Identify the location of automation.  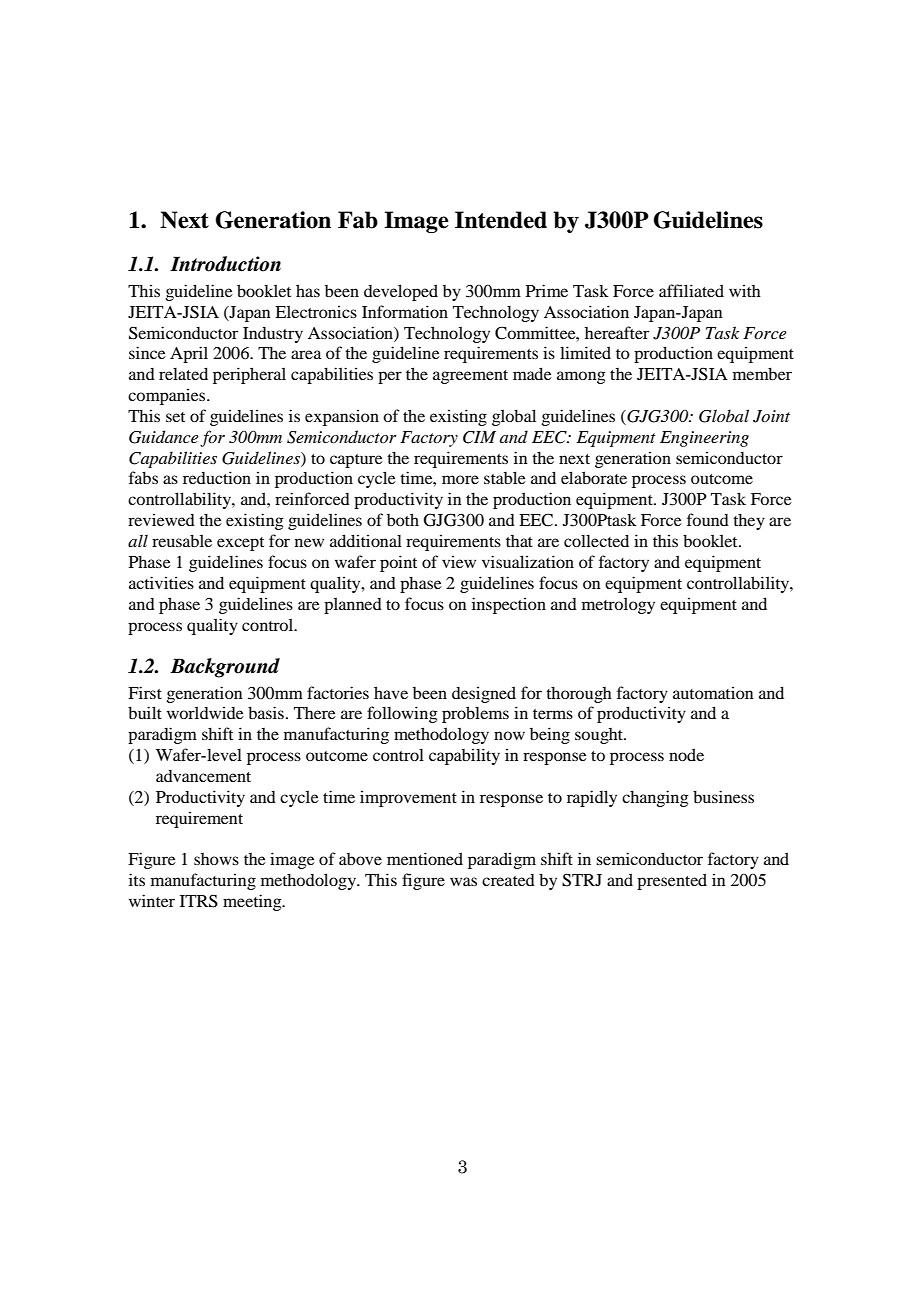
(713, 692).
